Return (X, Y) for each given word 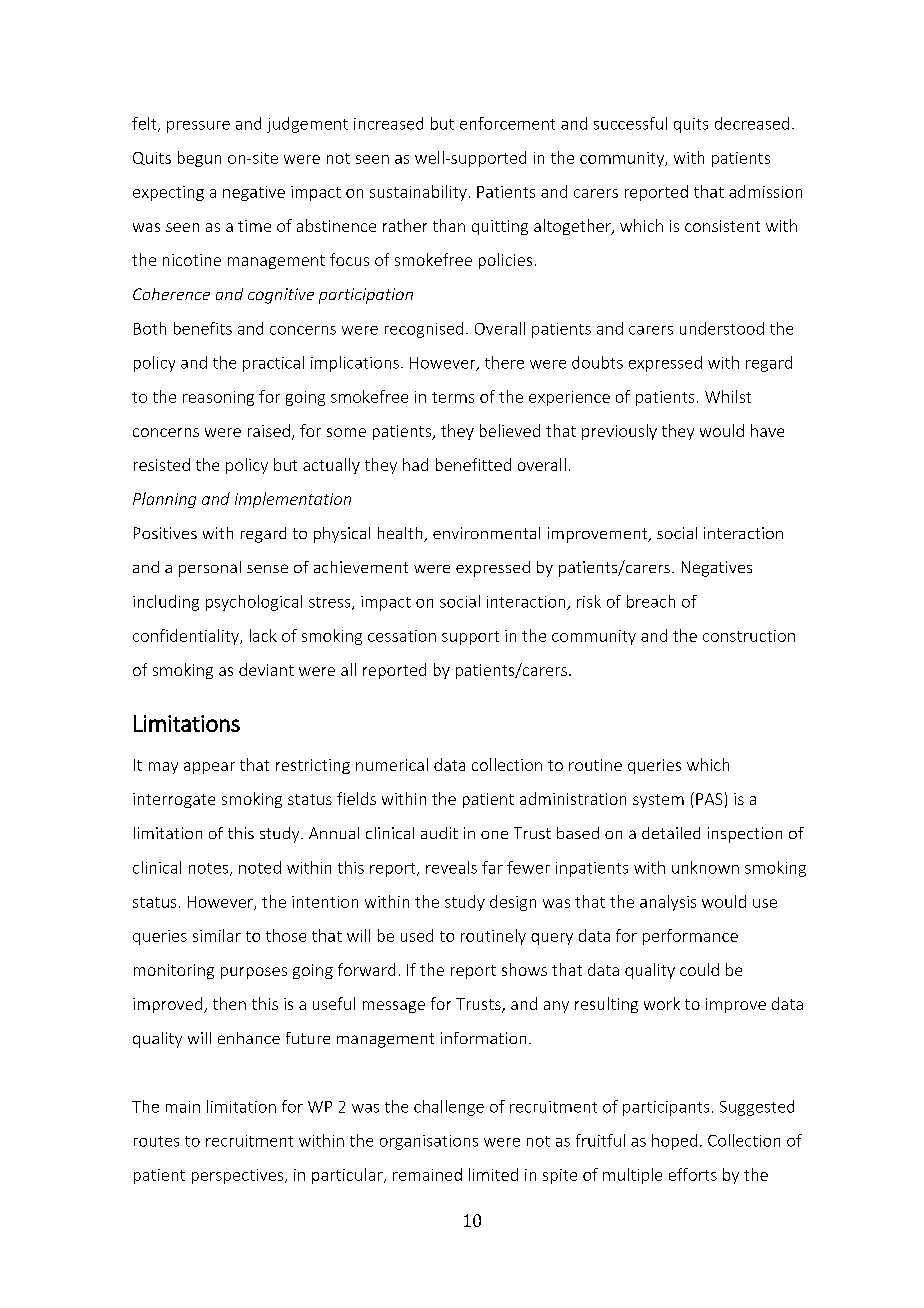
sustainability (418, 193)
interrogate (174, 800)
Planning (164, 500)
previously (619, 432)
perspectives (239, 1176)
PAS (709, 799)
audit (439, 833)
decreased (752, 123)
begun (199, 159)
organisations (429, 1142)
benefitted (473, 464)
